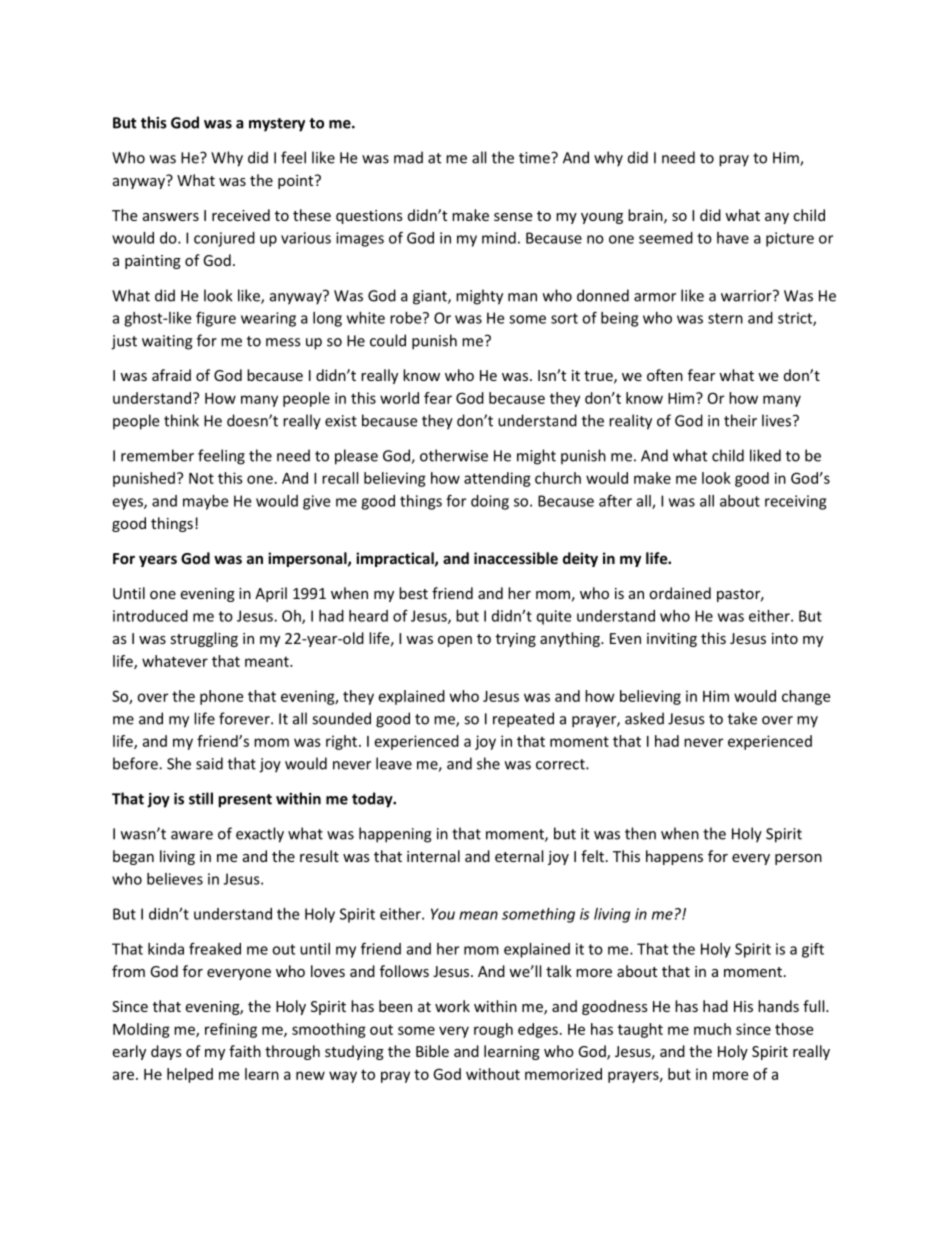 This screenshot has width=952, height=1233. Describe the element at coordinates (733, 238) in the screenshot. I see `have` at that location.
